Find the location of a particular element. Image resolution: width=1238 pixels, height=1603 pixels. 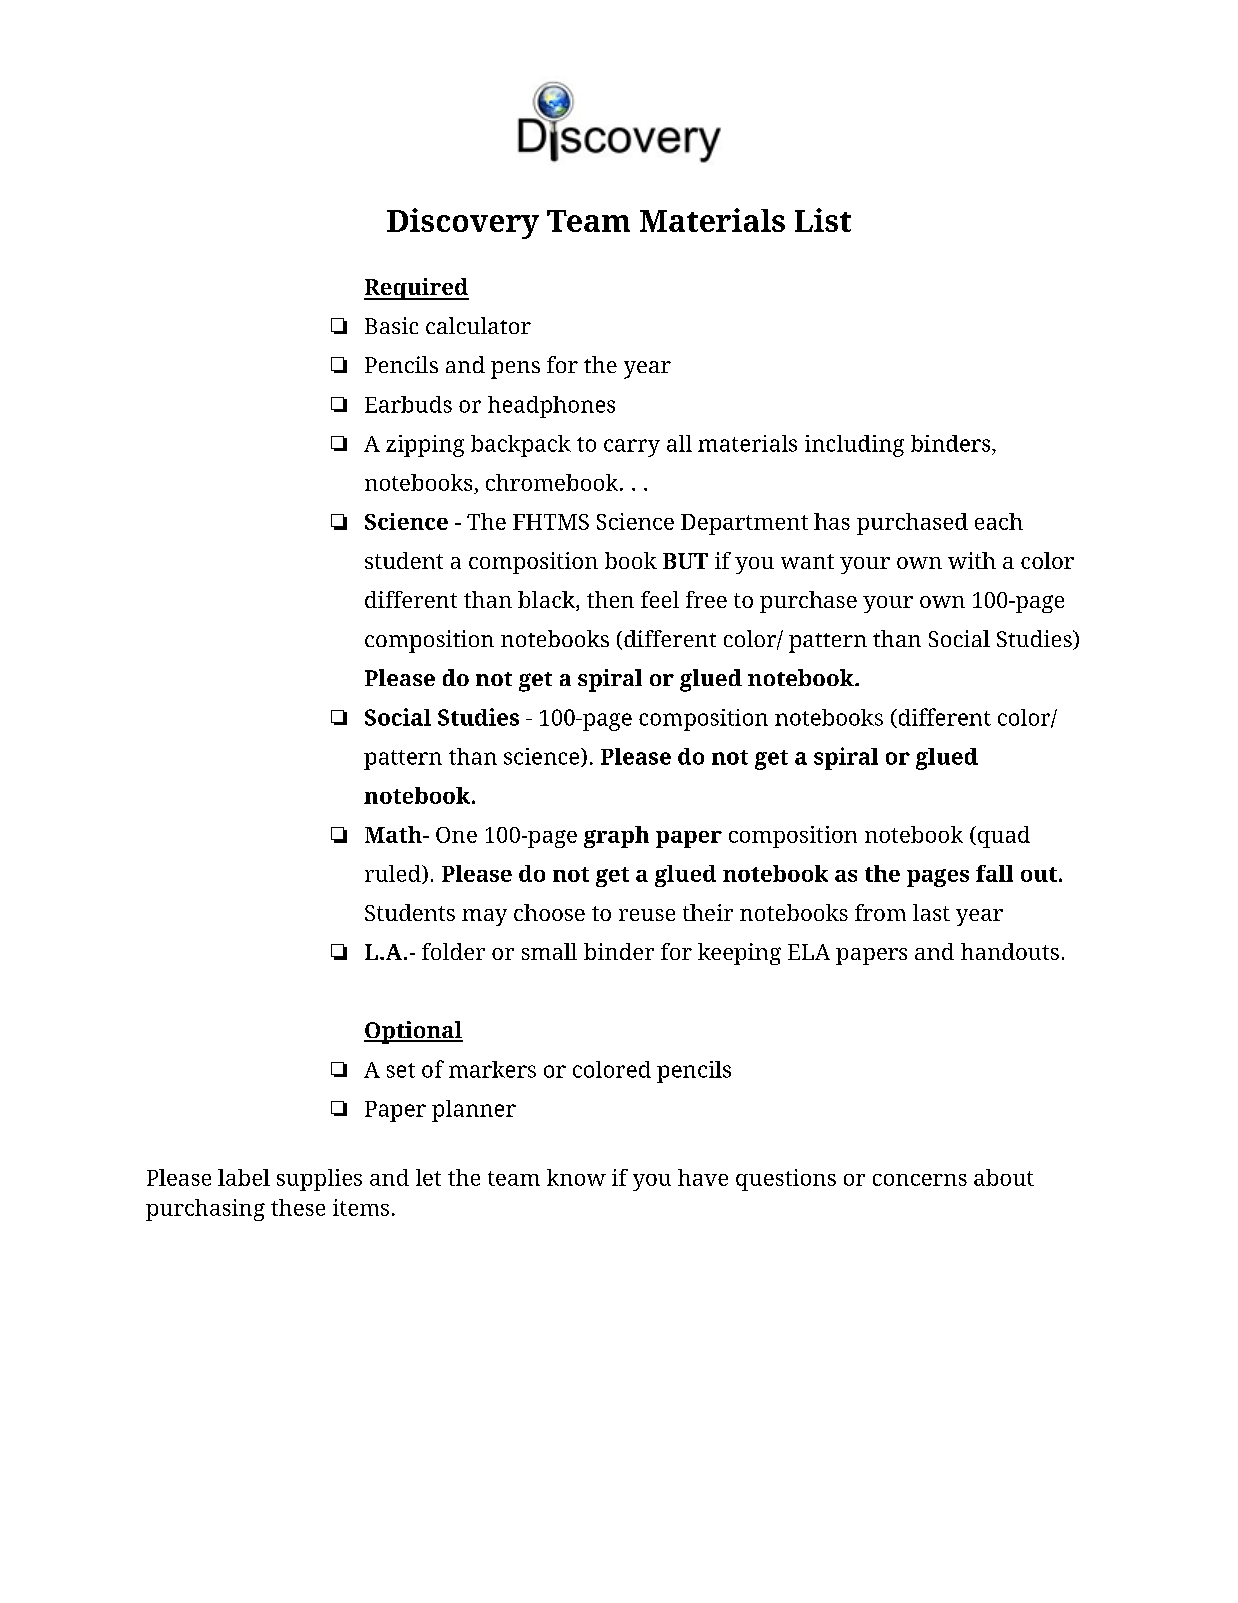

last is located at coordinates (931, 912).
